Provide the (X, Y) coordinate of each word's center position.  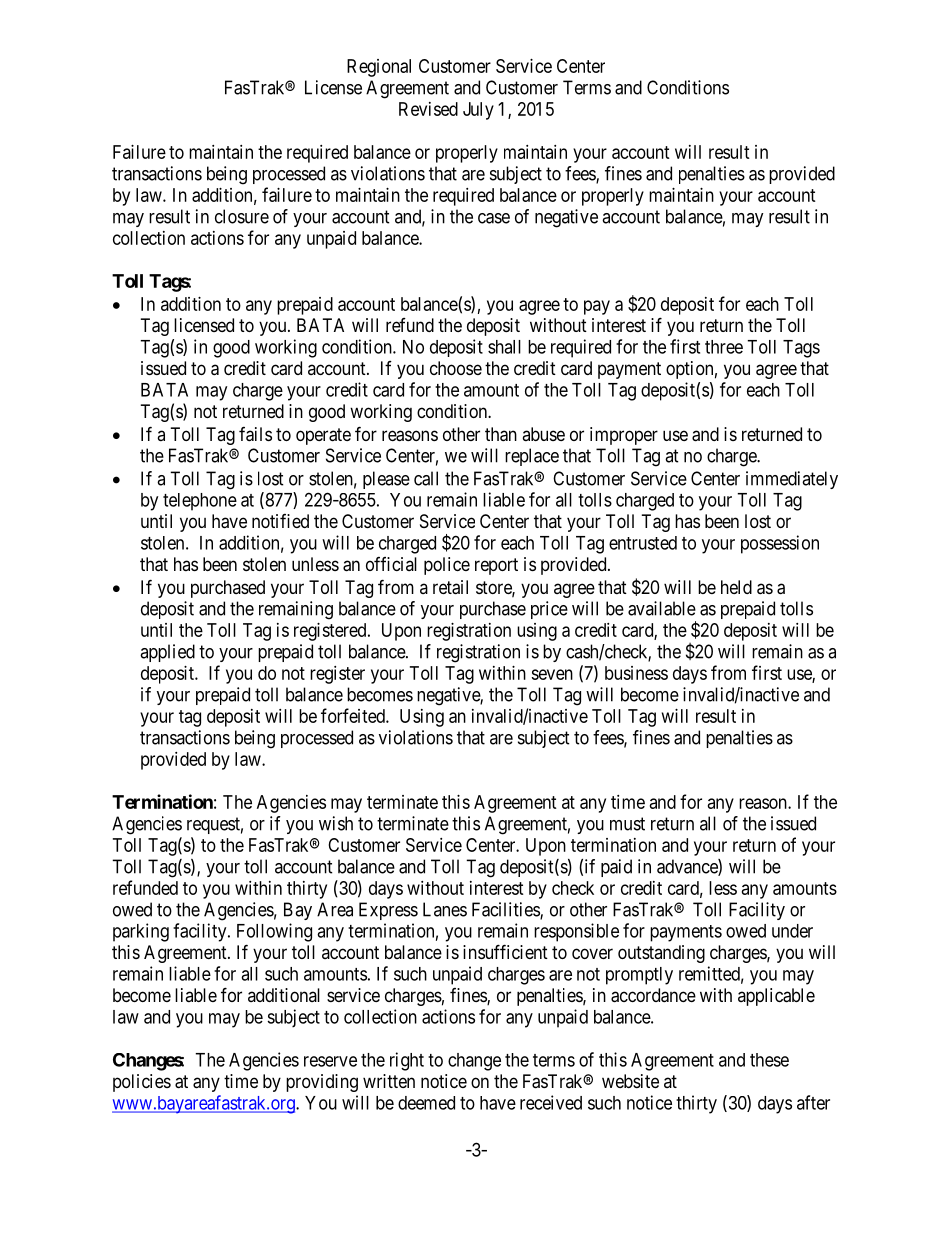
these (769, 1060)
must (627, 824)
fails (255, 434)
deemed (426, 1103)
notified (280, 521)
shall (504, 347)
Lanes (445, 909)
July (478, 111)
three (724, 347)
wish (336, 823)
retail (450, 587)
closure (242, 216)
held (736, 587)
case (494, 218)
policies (142, 1083)
